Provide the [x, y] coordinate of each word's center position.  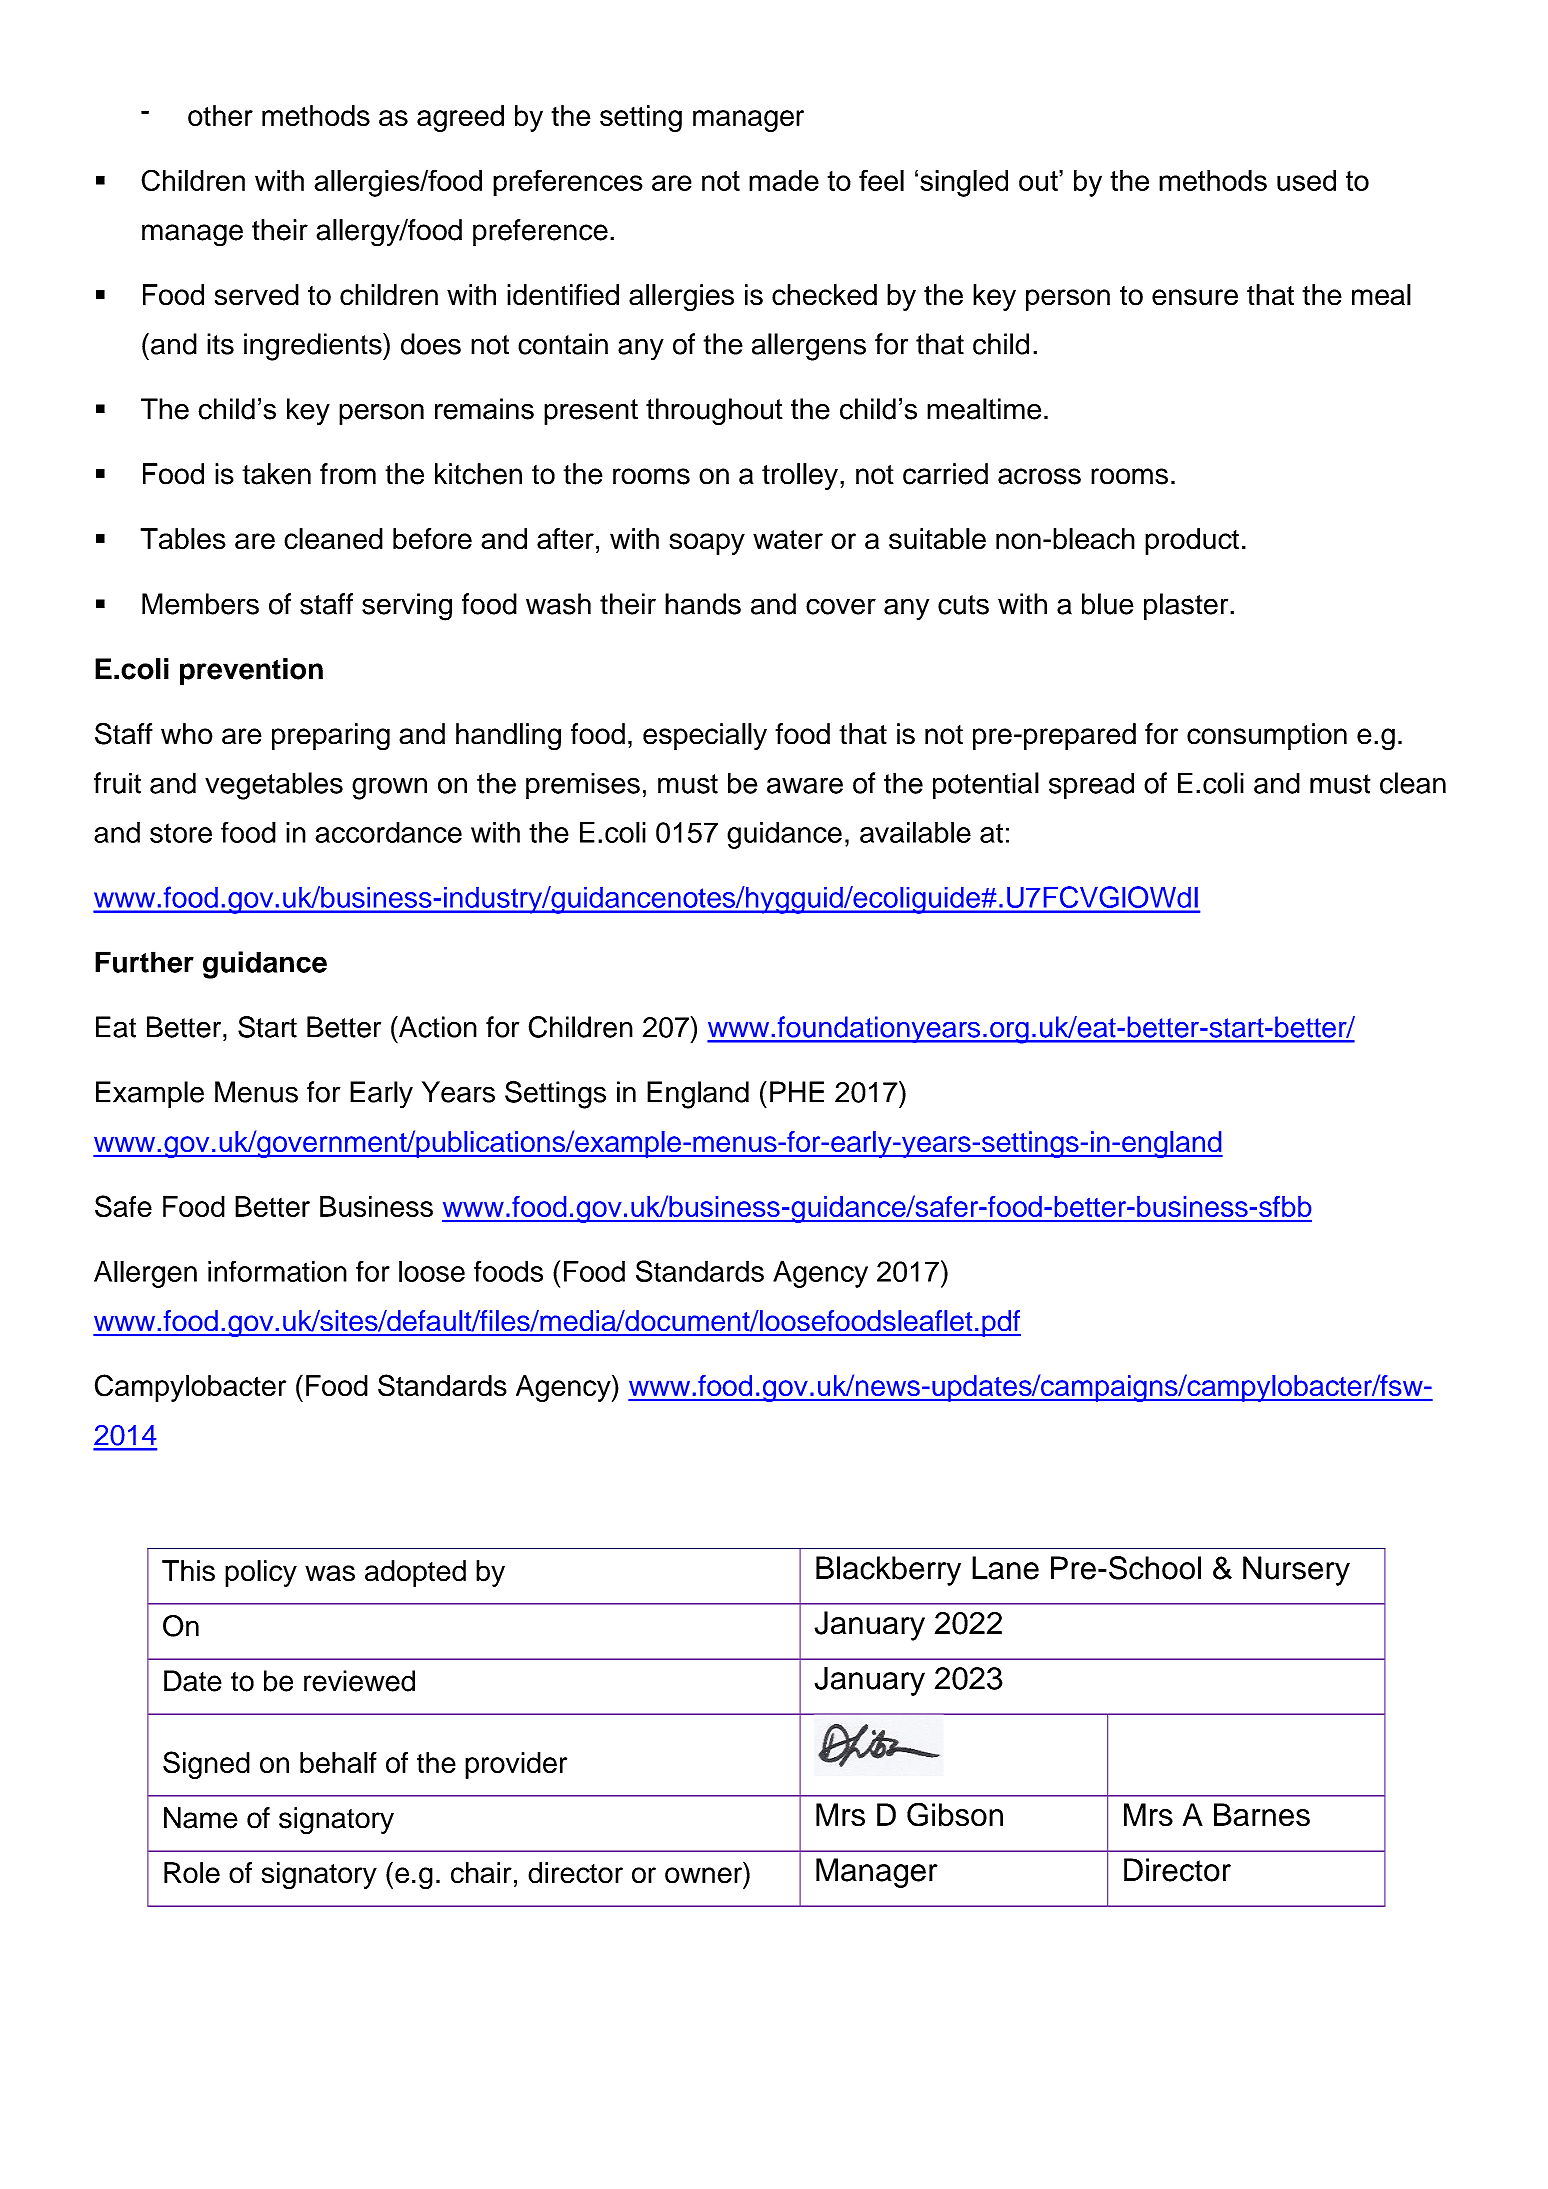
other [220, 116]
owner [705, 1876]
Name [201, 1818]
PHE [797, 1092]
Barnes [1262, 1815]
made [784, 180]
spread [1091, 786]
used [1306, 180]
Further [144, 962]
